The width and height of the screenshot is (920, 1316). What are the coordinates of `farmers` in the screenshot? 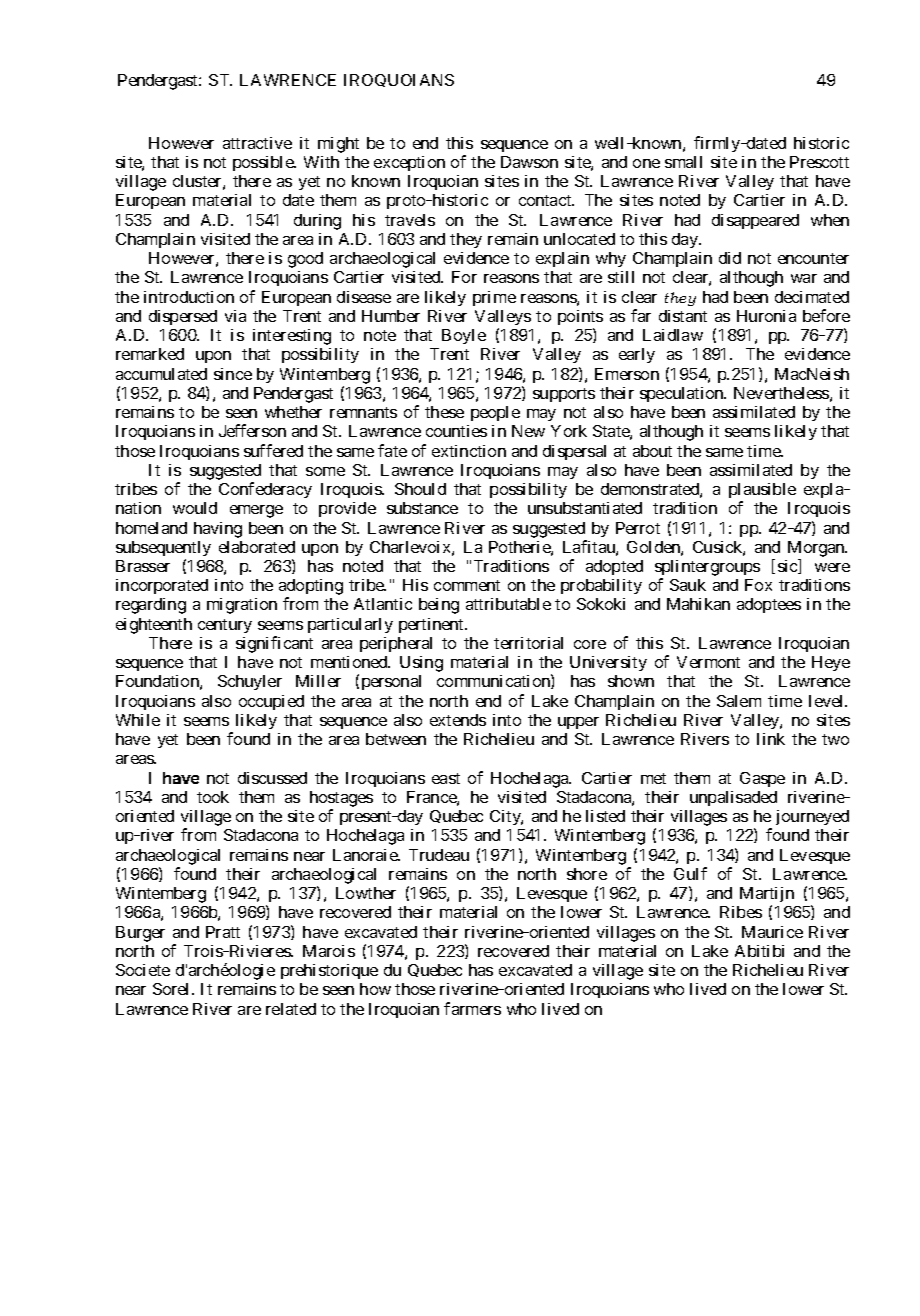 It's located at (472, 1008).
